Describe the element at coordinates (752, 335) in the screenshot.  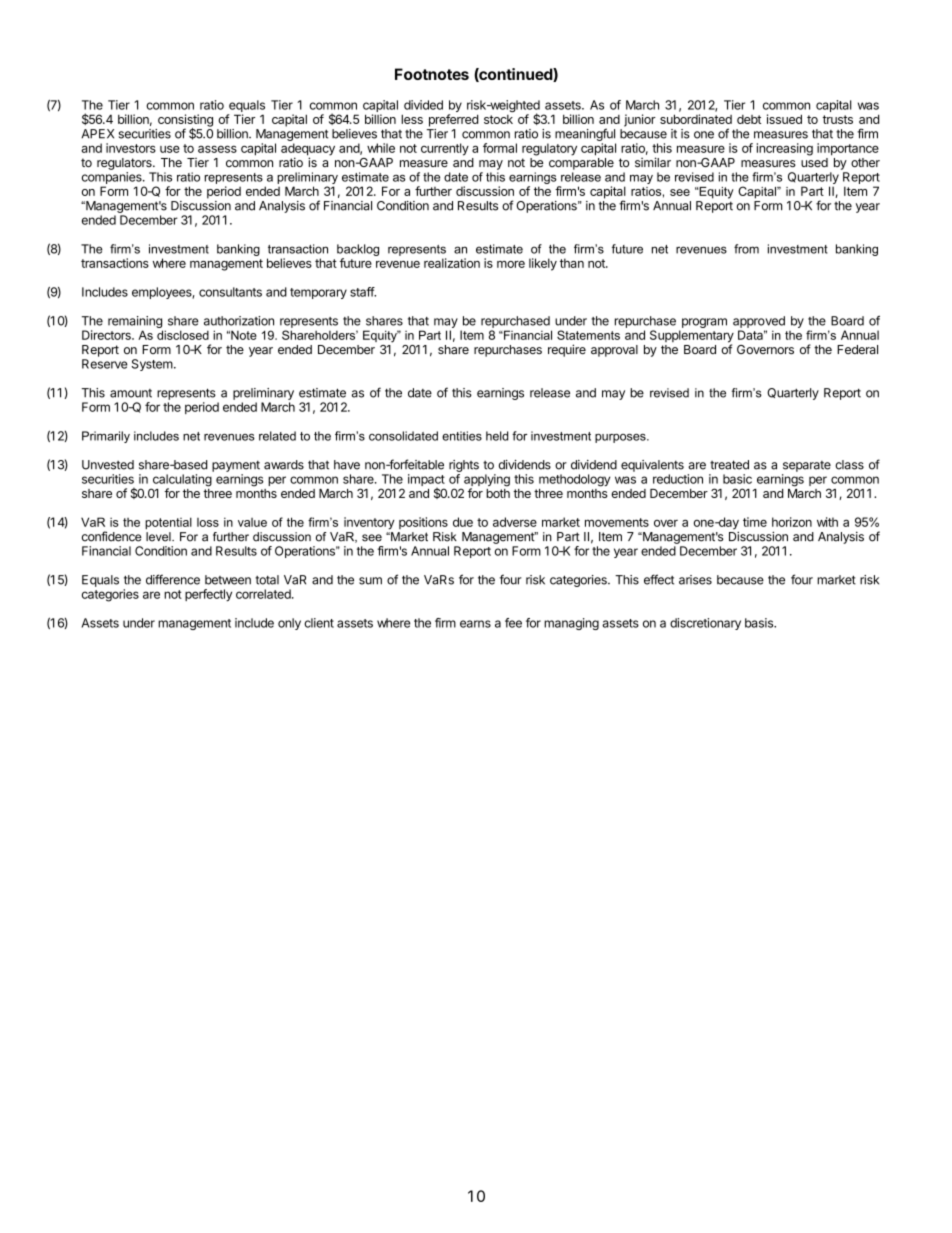
I see `Data` at that location.
